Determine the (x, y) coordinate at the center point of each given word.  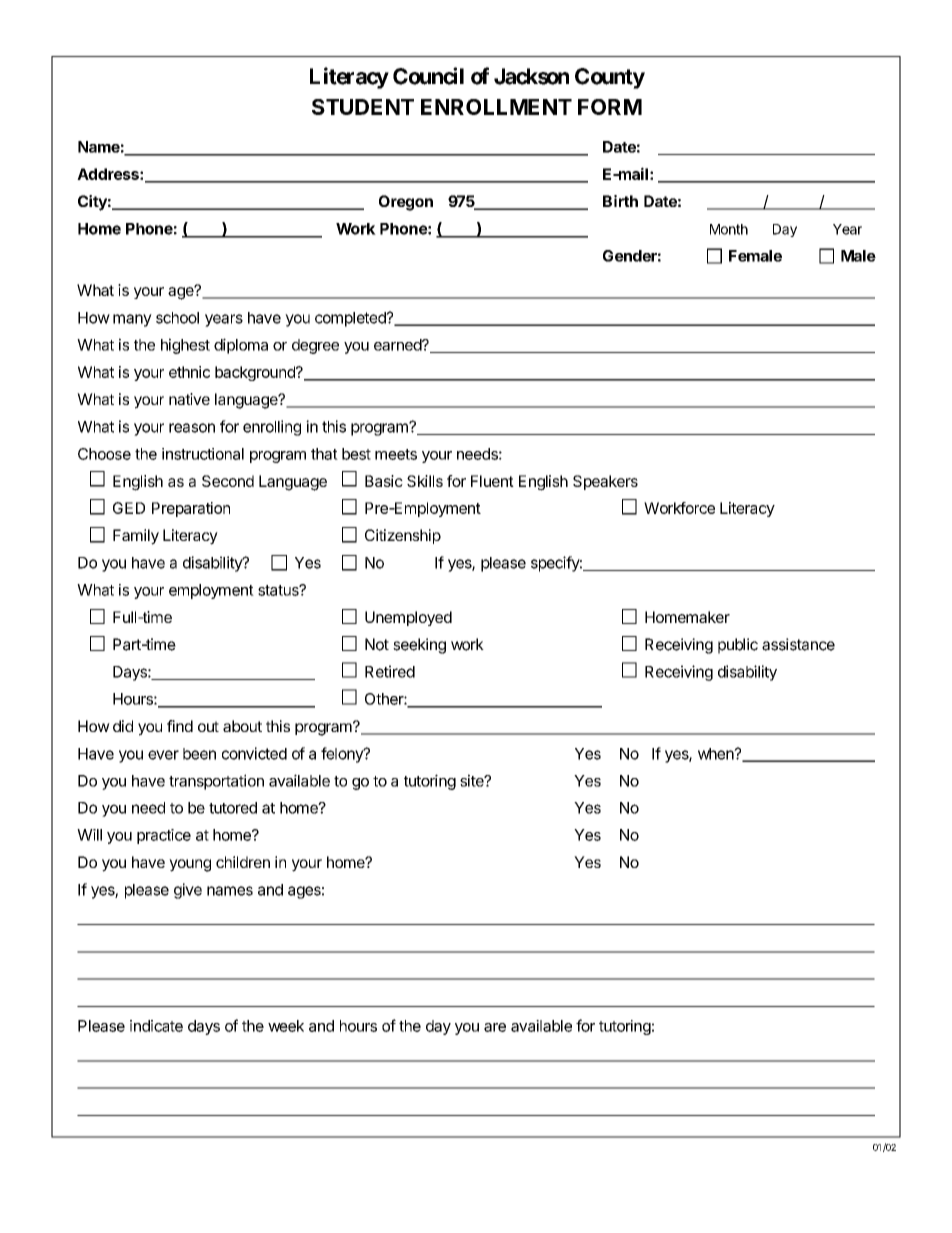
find (180, 726)
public (738, 646)
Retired (390, 671)
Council (428, 76)
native (189, 399)
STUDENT (363, 107)
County (610, 78)
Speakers (605, 482)
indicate (156, 1026)
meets (396, 454)
